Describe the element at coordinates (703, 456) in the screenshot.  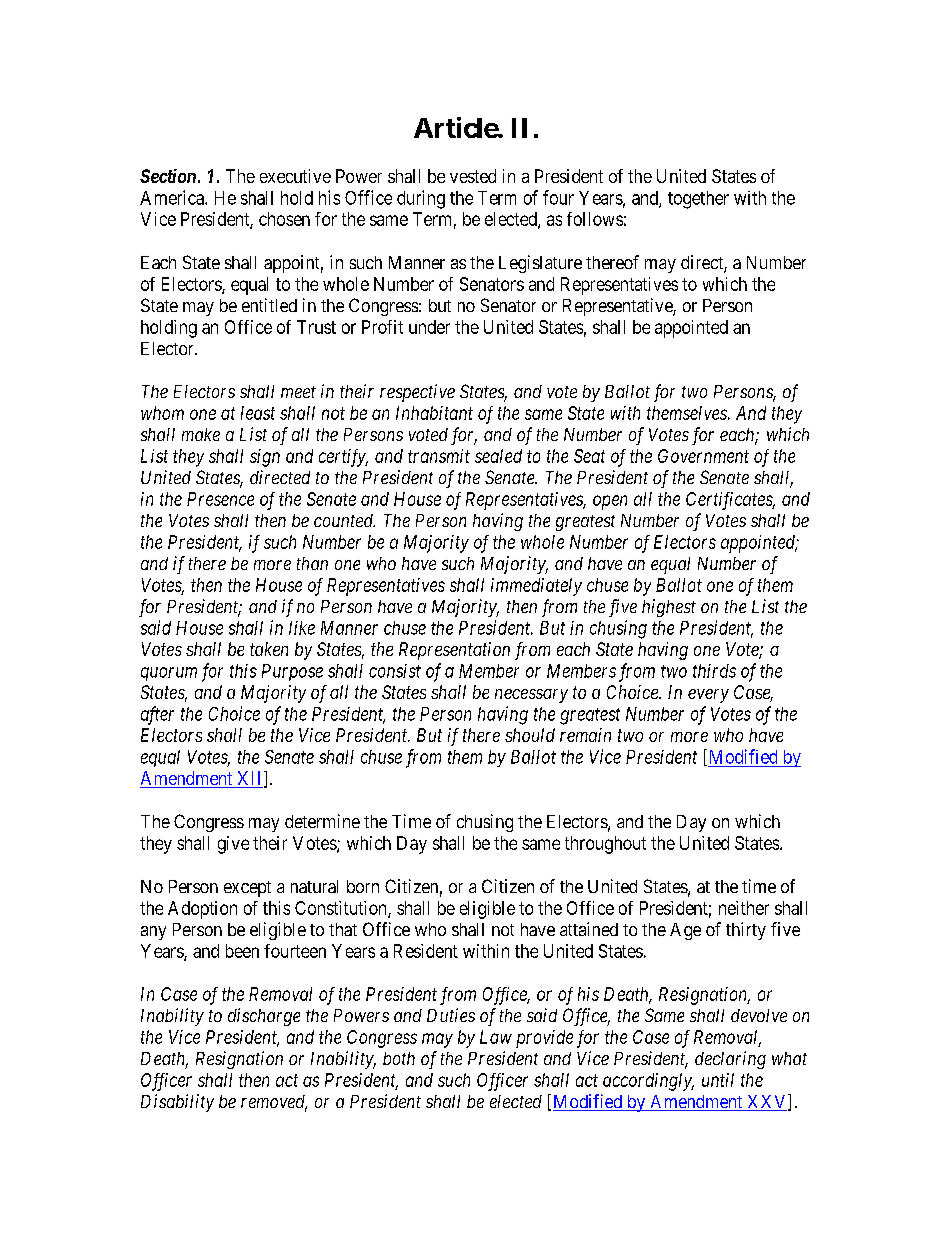
I see `Government` at that location.
